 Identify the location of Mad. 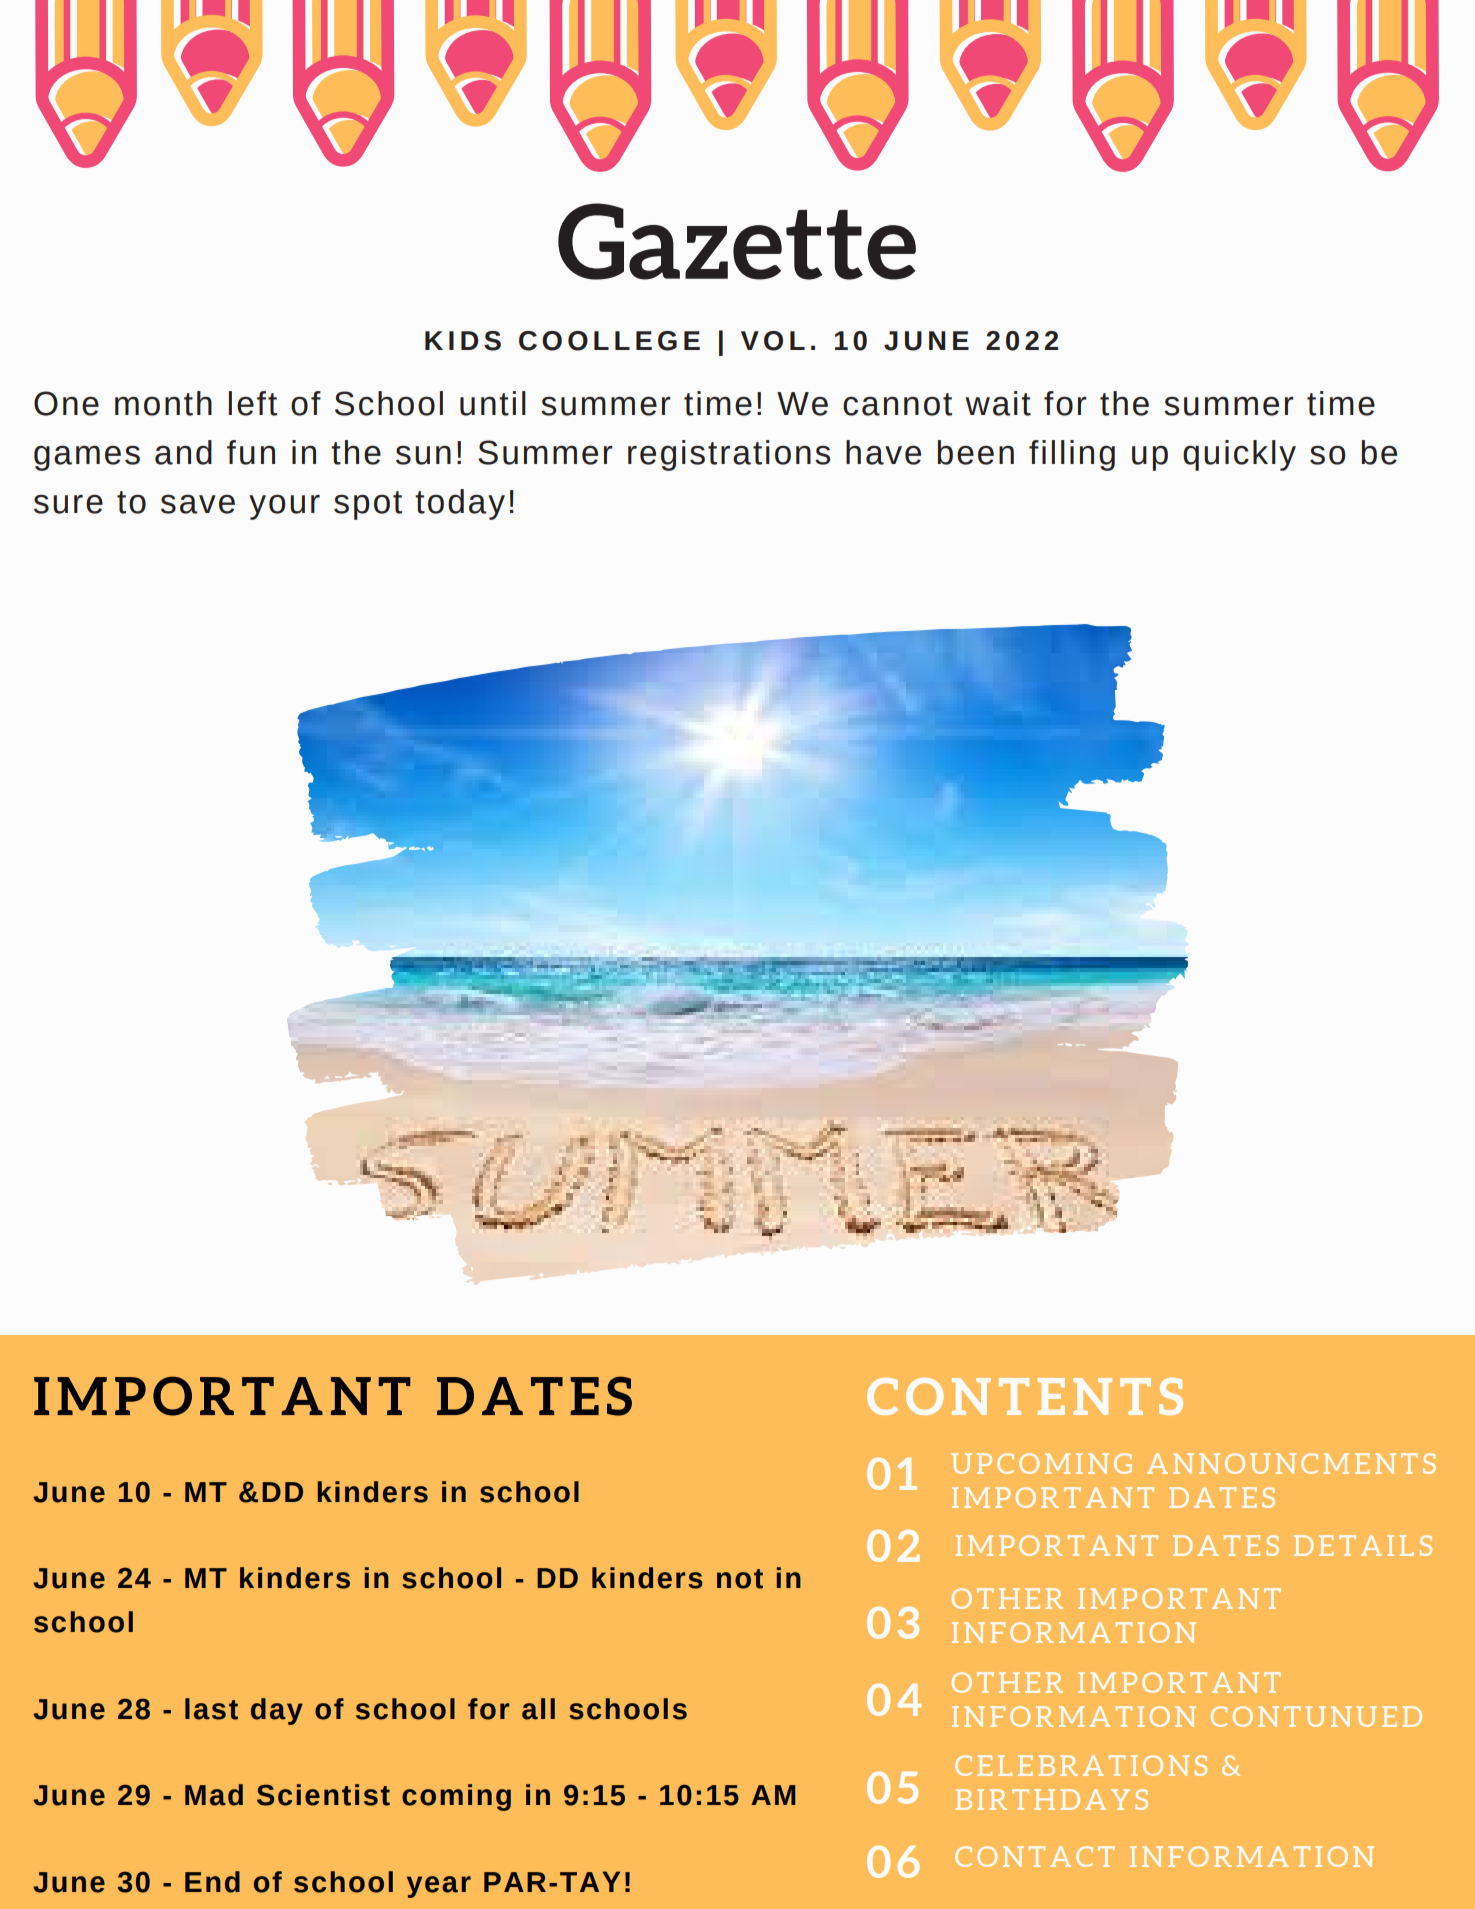
(214, 1795).
